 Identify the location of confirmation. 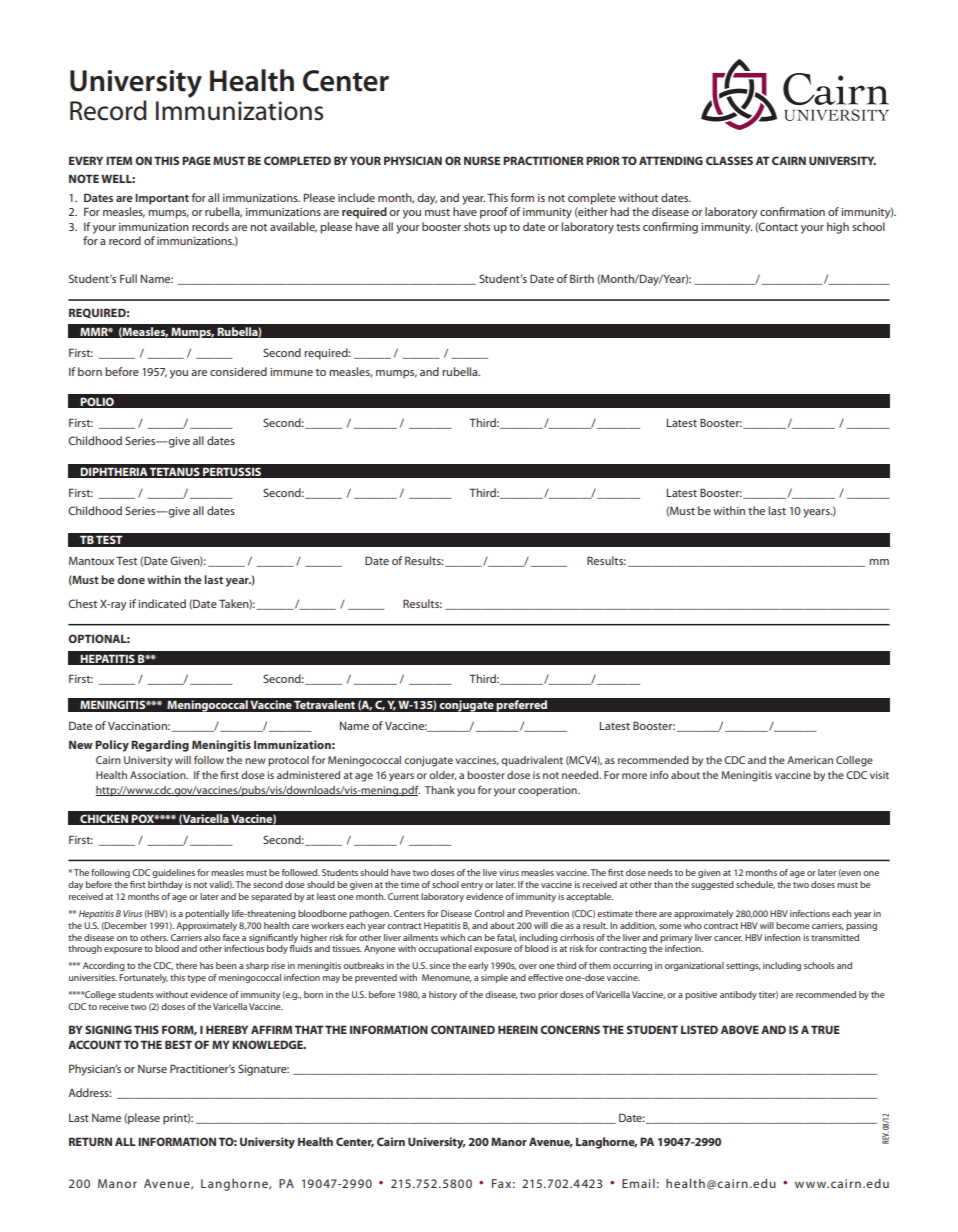
(792, 211).
